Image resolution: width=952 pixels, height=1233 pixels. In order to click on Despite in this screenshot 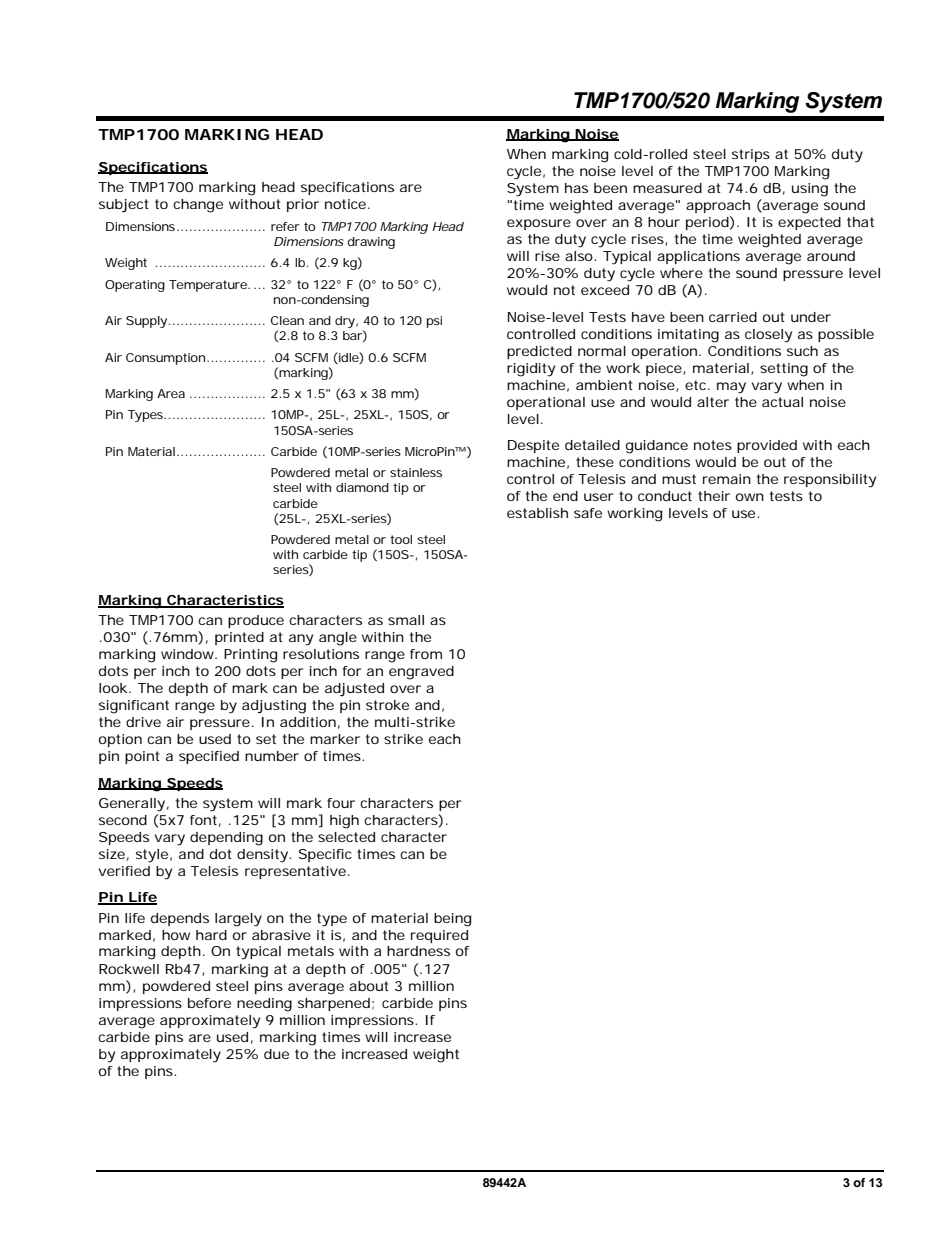, I will do `click(533, 446)`.
